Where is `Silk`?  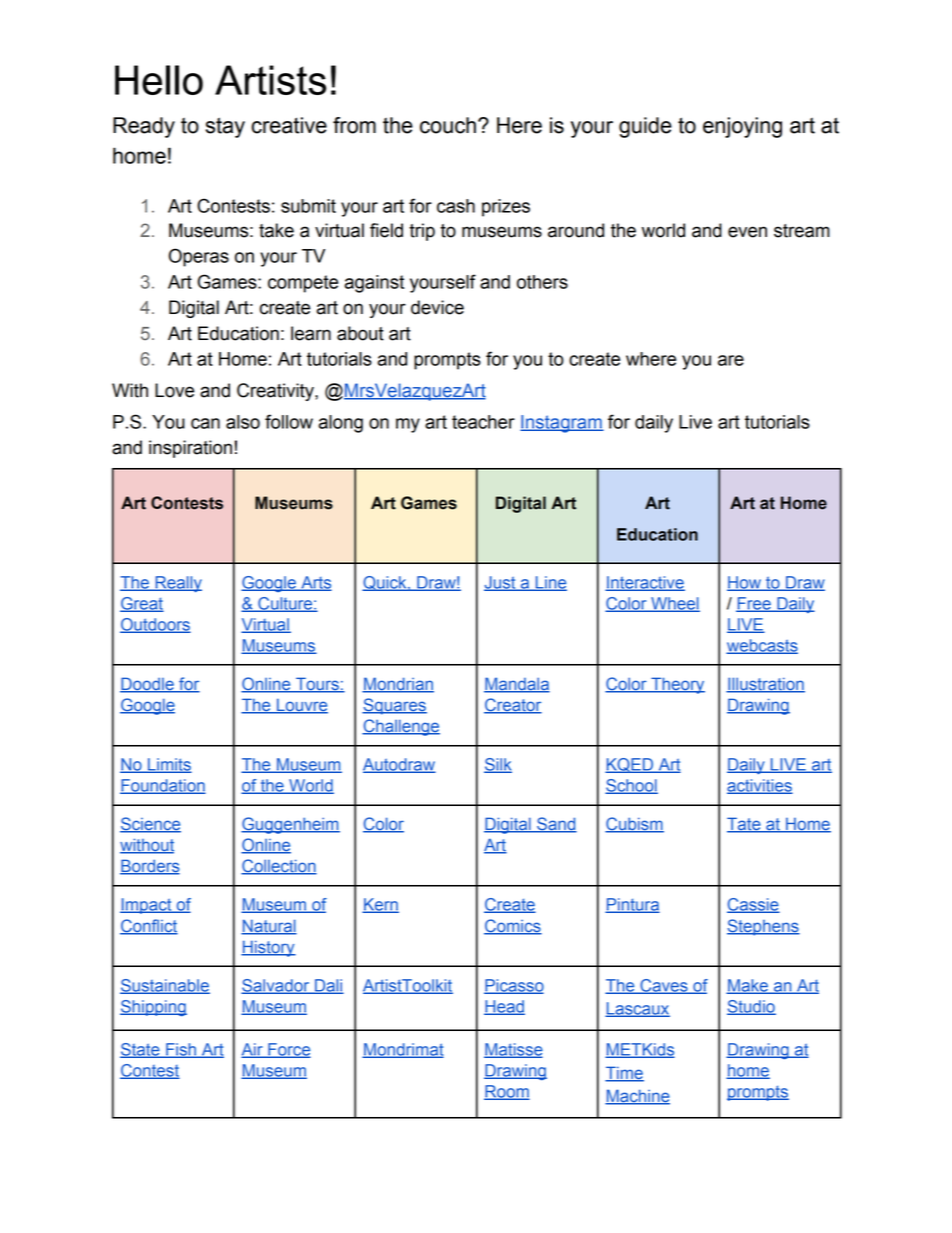 Silk is located at coordinates (498, 765).
